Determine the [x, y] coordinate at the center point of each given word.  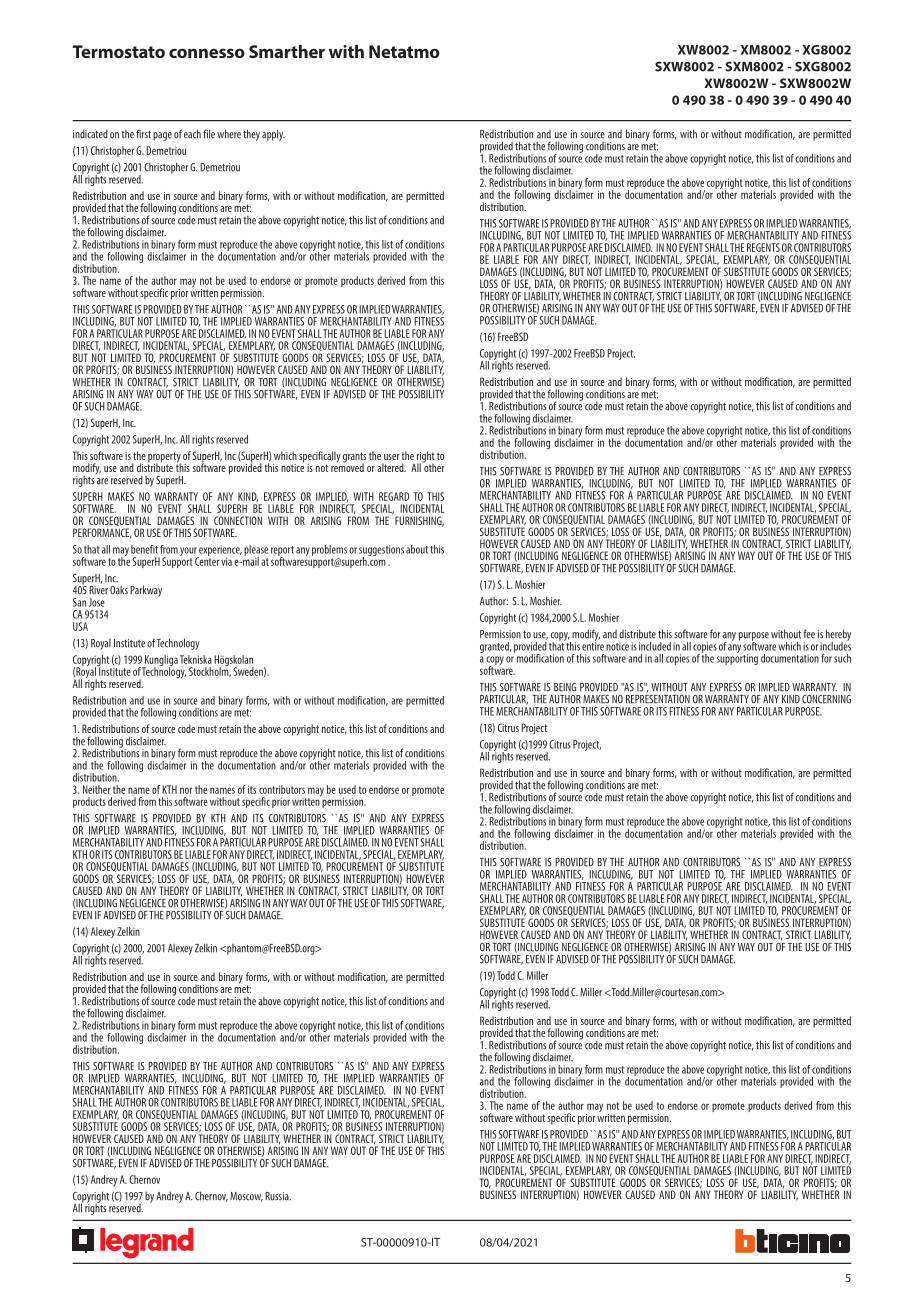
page [162, 136]
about [417, 549]
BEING [565, 687]
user [392, 457]
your [189, 553]
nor [186, 790]
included [655, 646]
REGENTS [763, 247]
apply [273, 135]
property [164, 458]
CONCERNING [826, 699]
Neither [97, 789]
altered [391, 467]
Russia [278, 1196]
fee [809, 634]
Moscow [246, 1197]
